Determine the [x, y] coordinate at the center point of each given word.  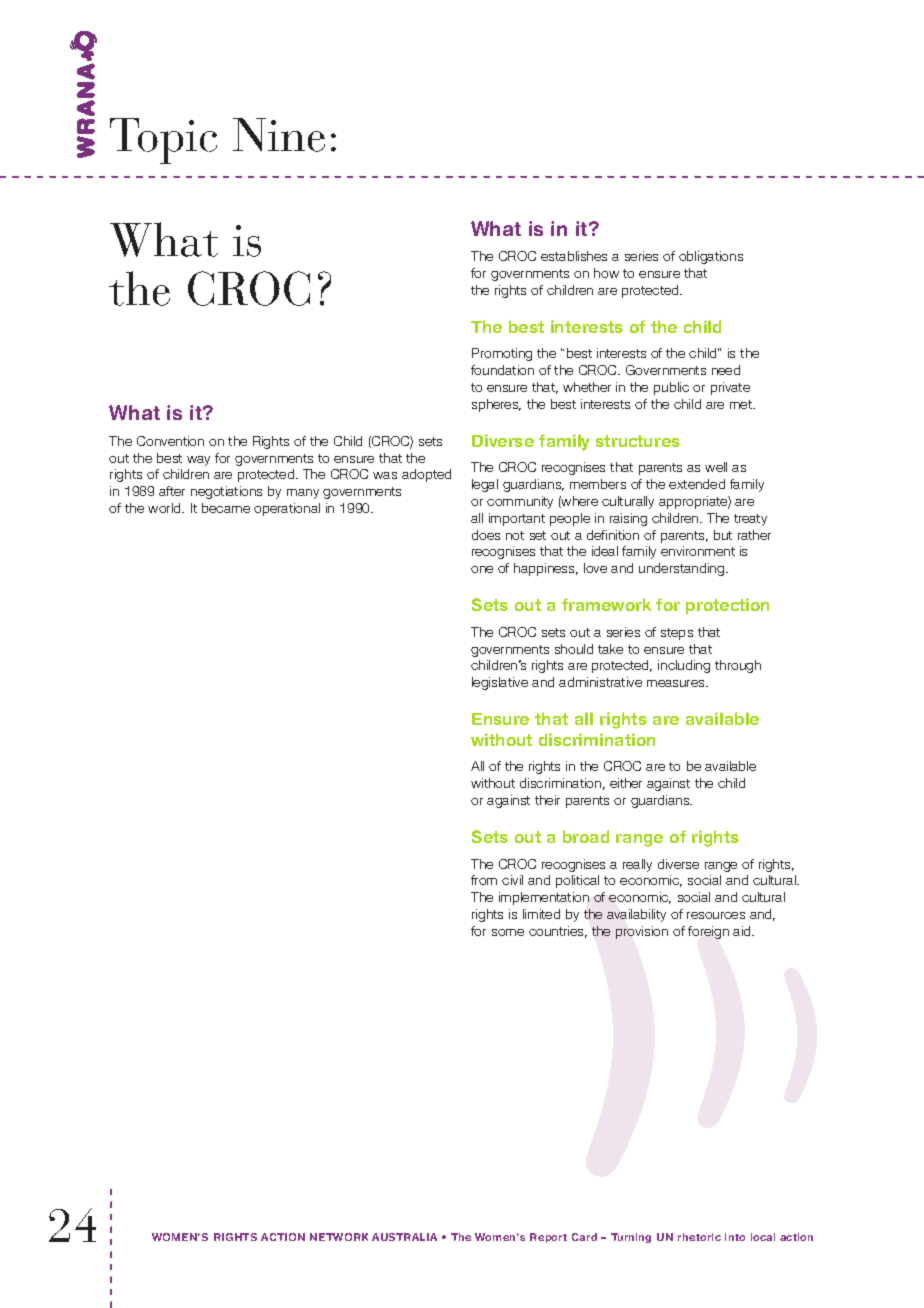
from [484, 880]
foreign [708, 932]
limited [541, 914]
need [726, 370]
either [626, 783]
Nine [279, 135]
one [482, 569]
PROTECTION [727, 606]
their [547, 800]
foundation [502, 370]
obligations [711, 257]
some [508, 932]
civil [512, 880]
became [226, 508]
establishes [574, 256]
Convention [170, 441]
